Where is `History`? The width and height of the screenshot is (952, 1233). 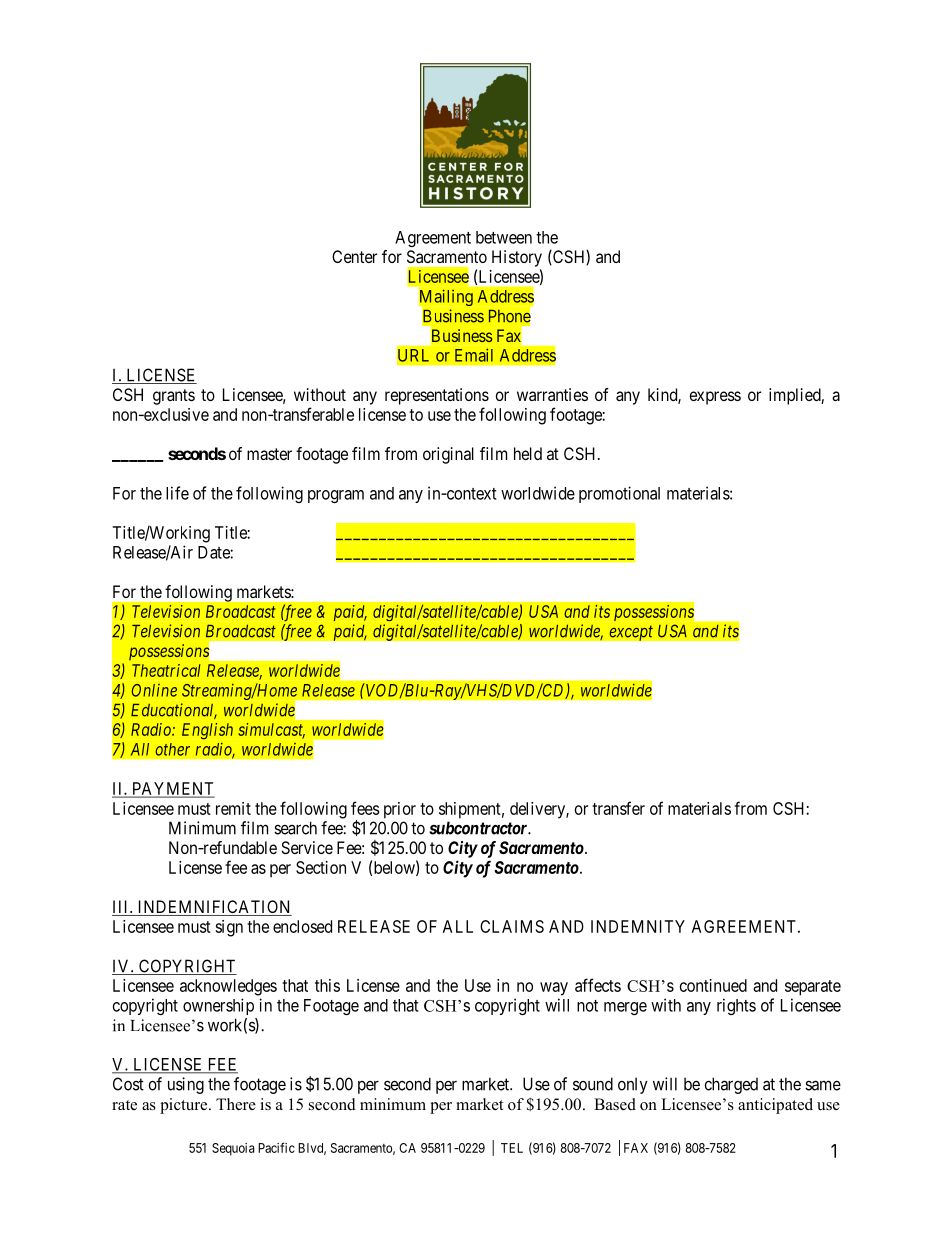 History is located at coordinates (517, 258).
